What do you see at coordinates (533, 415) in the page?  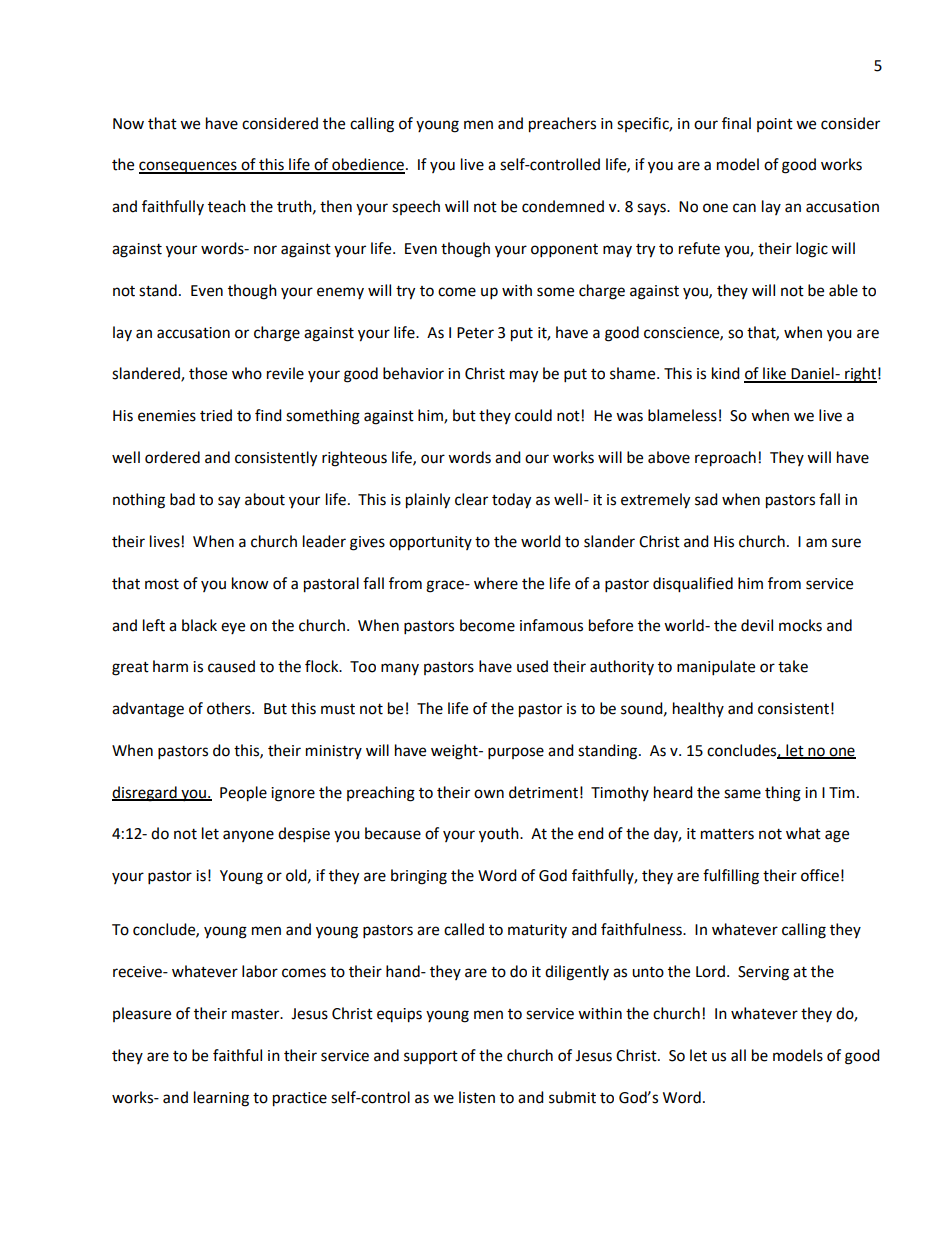 I see `could` at bounding box center [533, 415].
